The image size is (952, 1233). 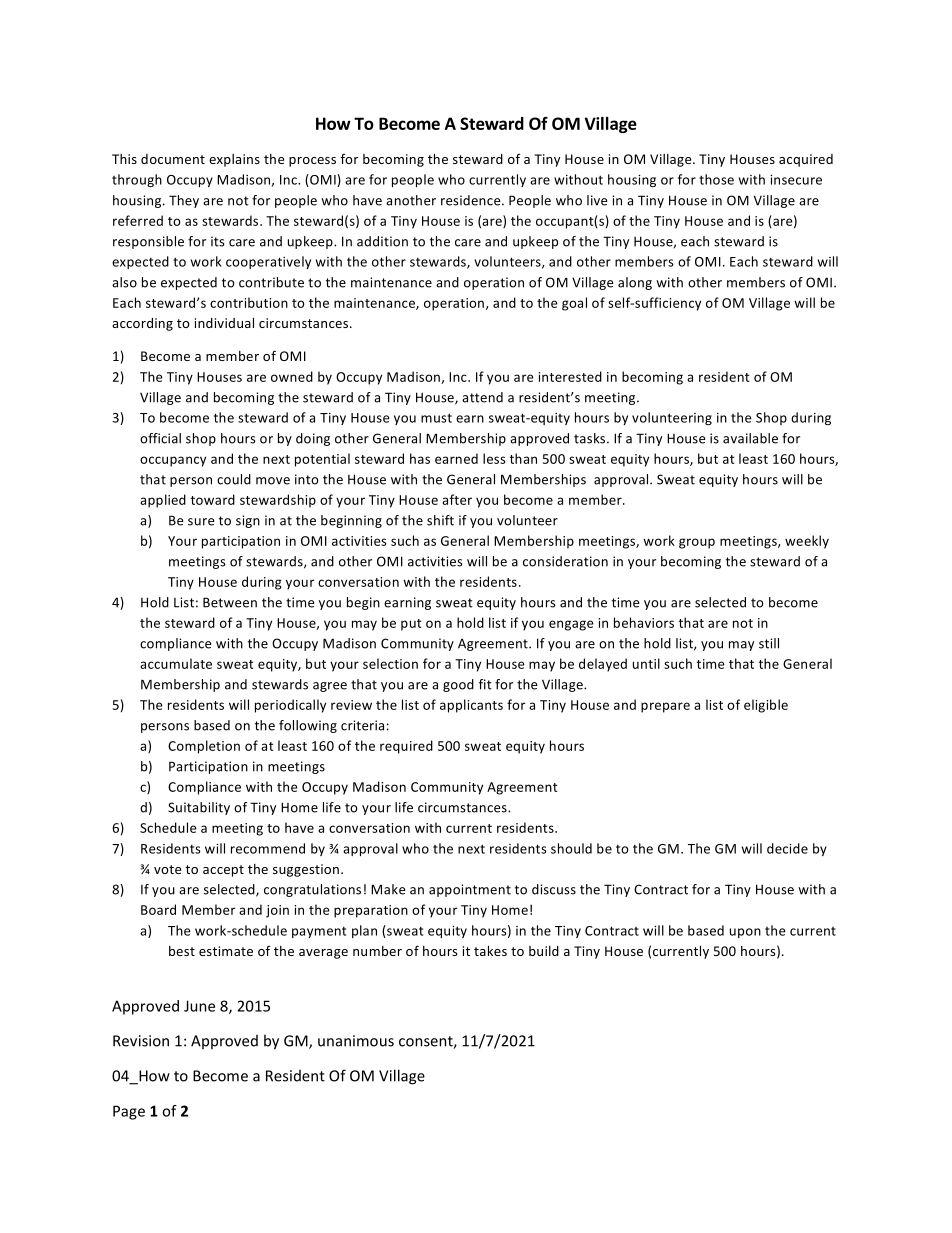 I want to click on addition, so click(x=382, y=241).
